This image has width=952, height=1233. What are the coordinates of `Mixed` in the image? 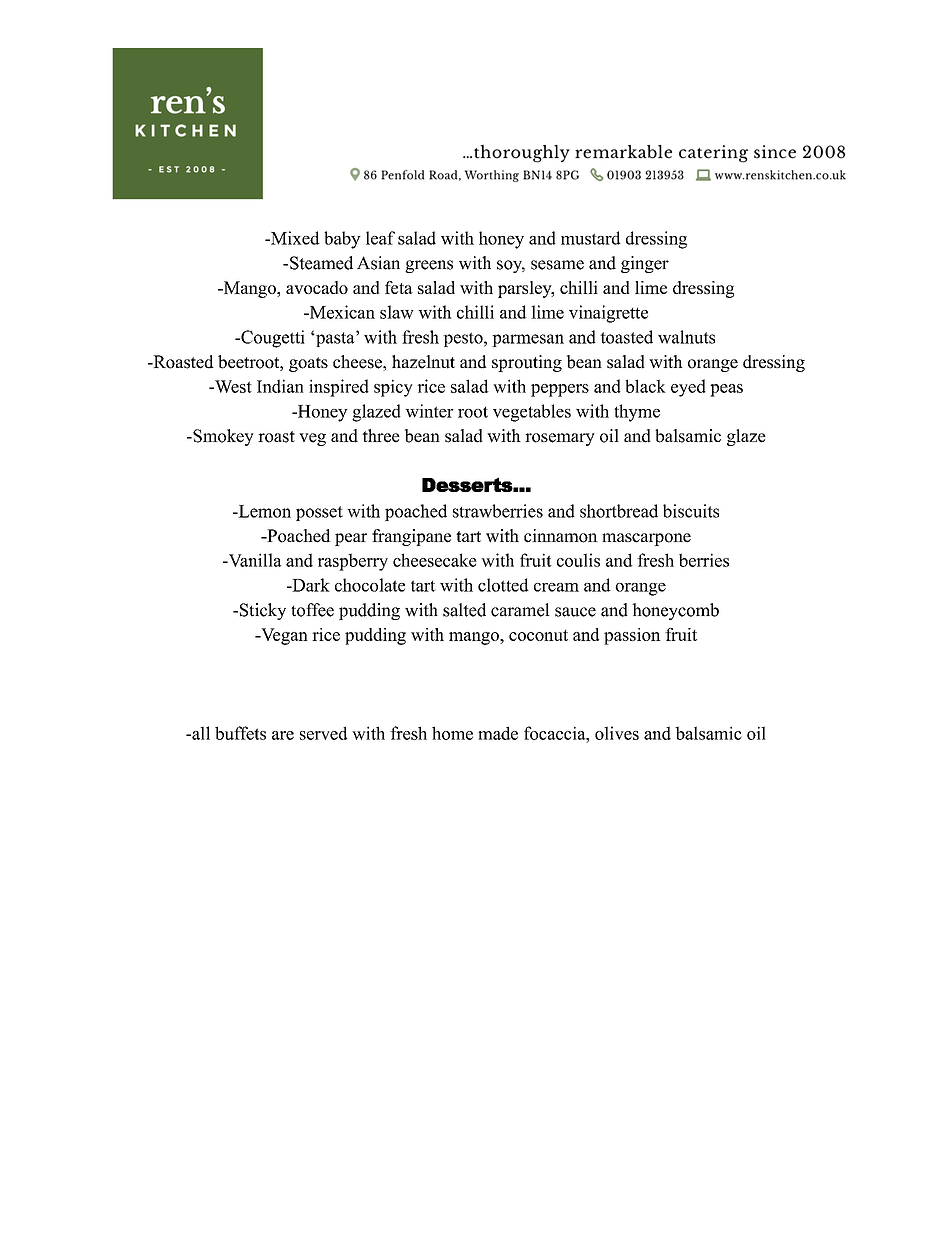 It's located at (294, 238).
